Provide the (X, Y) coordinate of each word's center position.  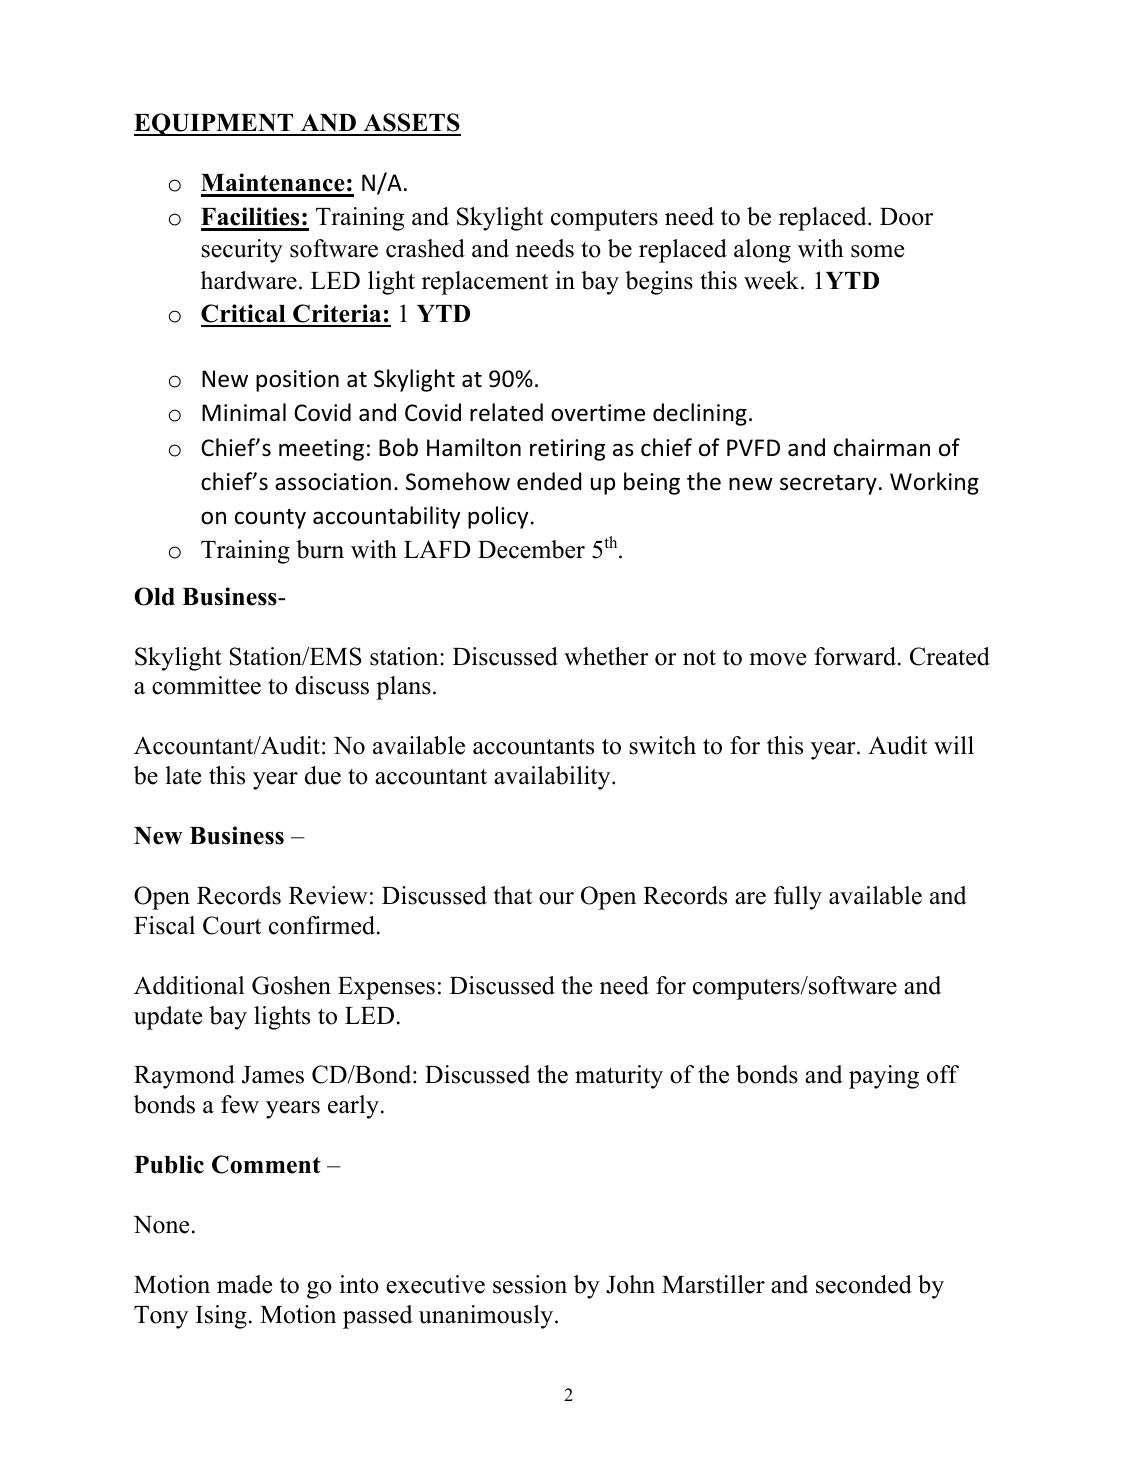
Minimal (244, 412)
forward (855, 656)
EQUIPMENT (215, 124)
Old (154, 596)
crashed (425, 248)
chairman (882, 447)
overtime (598, 413)
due (323, 775)
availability (553, 778)
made (244, 1284)
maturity (619, 1077)
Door (906, 217)
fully (798, 898)
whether (606, 656)
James (273, 1075)
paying (884, 1077)
